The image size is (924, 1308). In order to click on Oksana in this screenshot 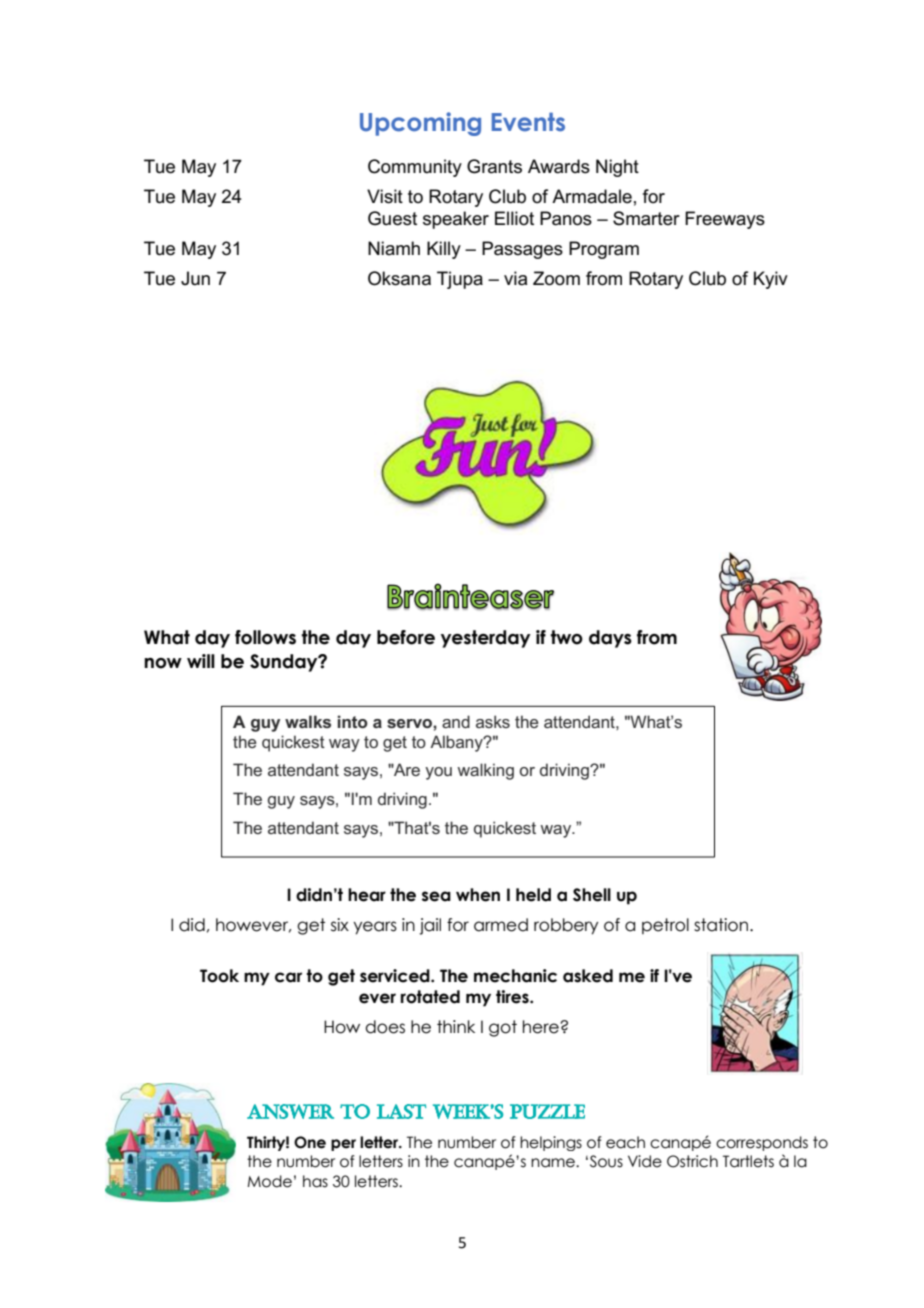, I will do `click(399, 278)`.
